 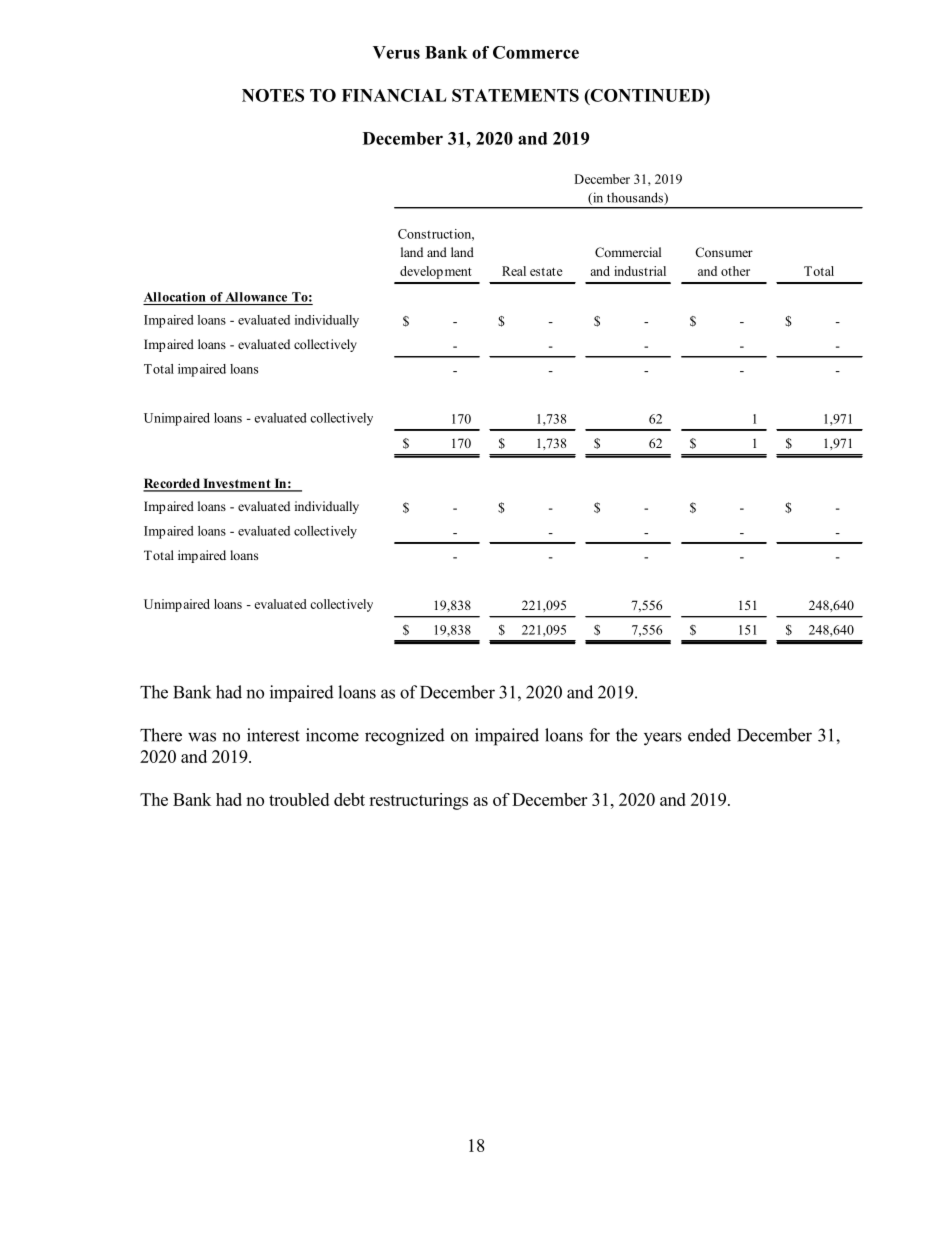 I want to click on development, so click(x=436, y=272).
